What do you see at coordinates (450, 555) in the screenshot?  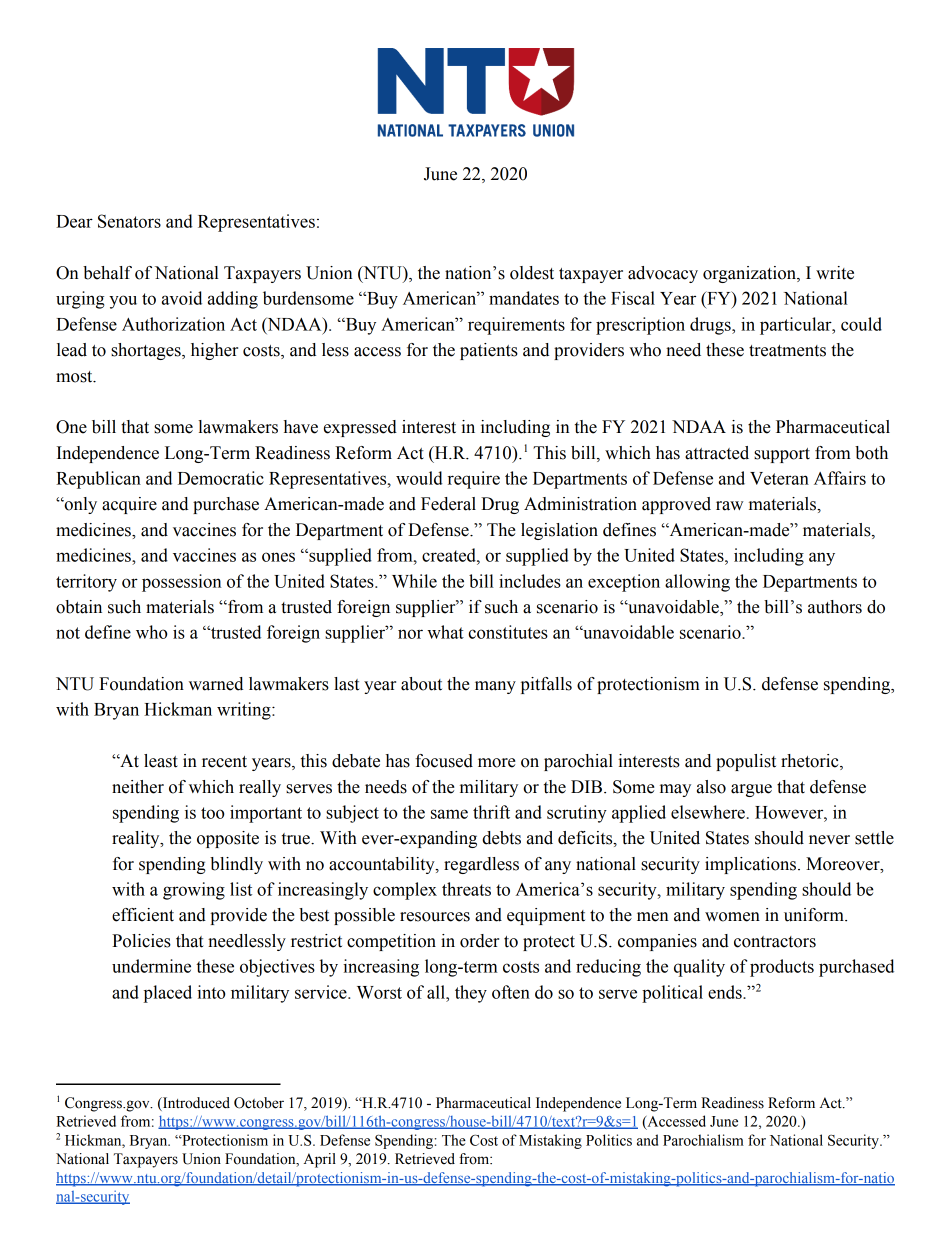 I see `created` at bounding box center [450, 555].
